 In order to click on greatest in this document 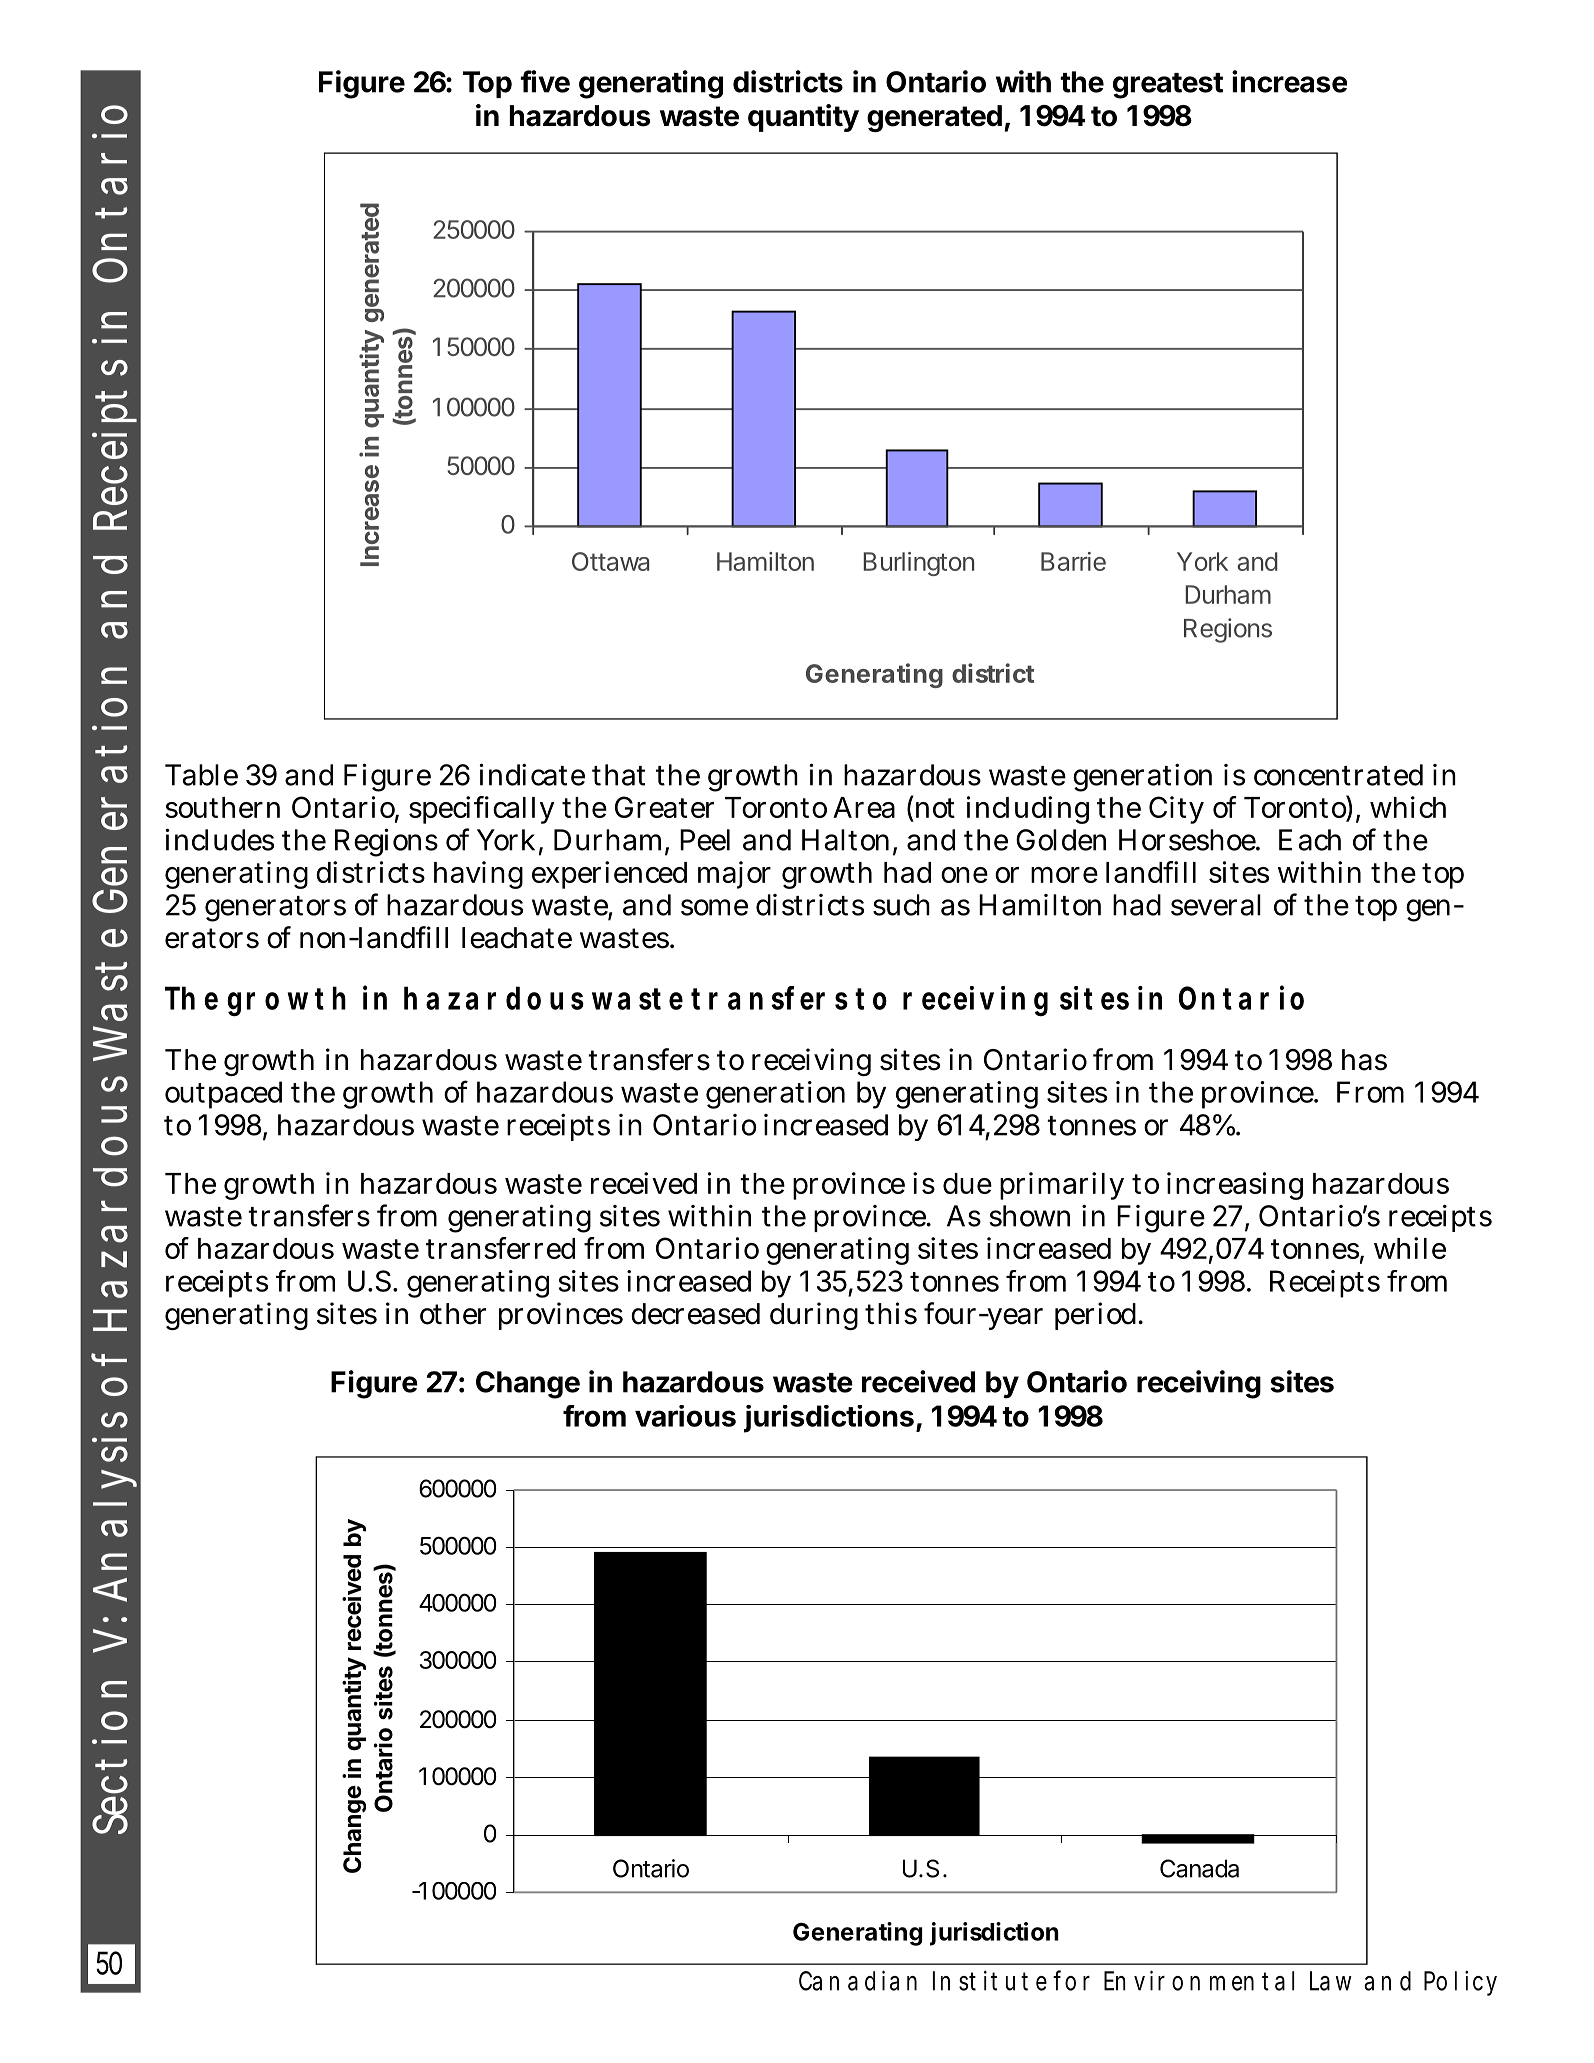, I will do `click(1168, 86)`.
